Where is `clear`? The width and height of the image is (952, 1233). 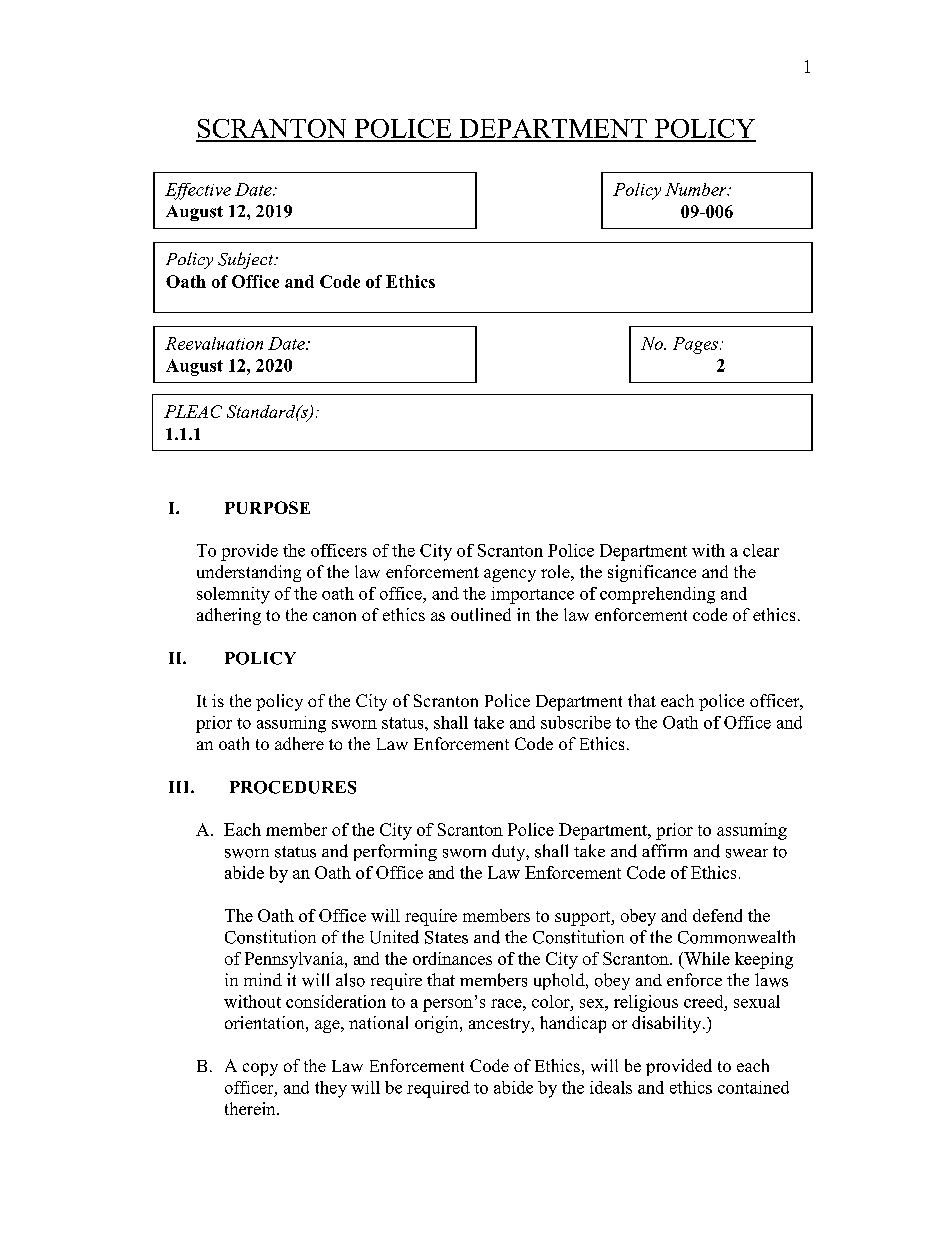
clear is located at coordinates (761, 550).
